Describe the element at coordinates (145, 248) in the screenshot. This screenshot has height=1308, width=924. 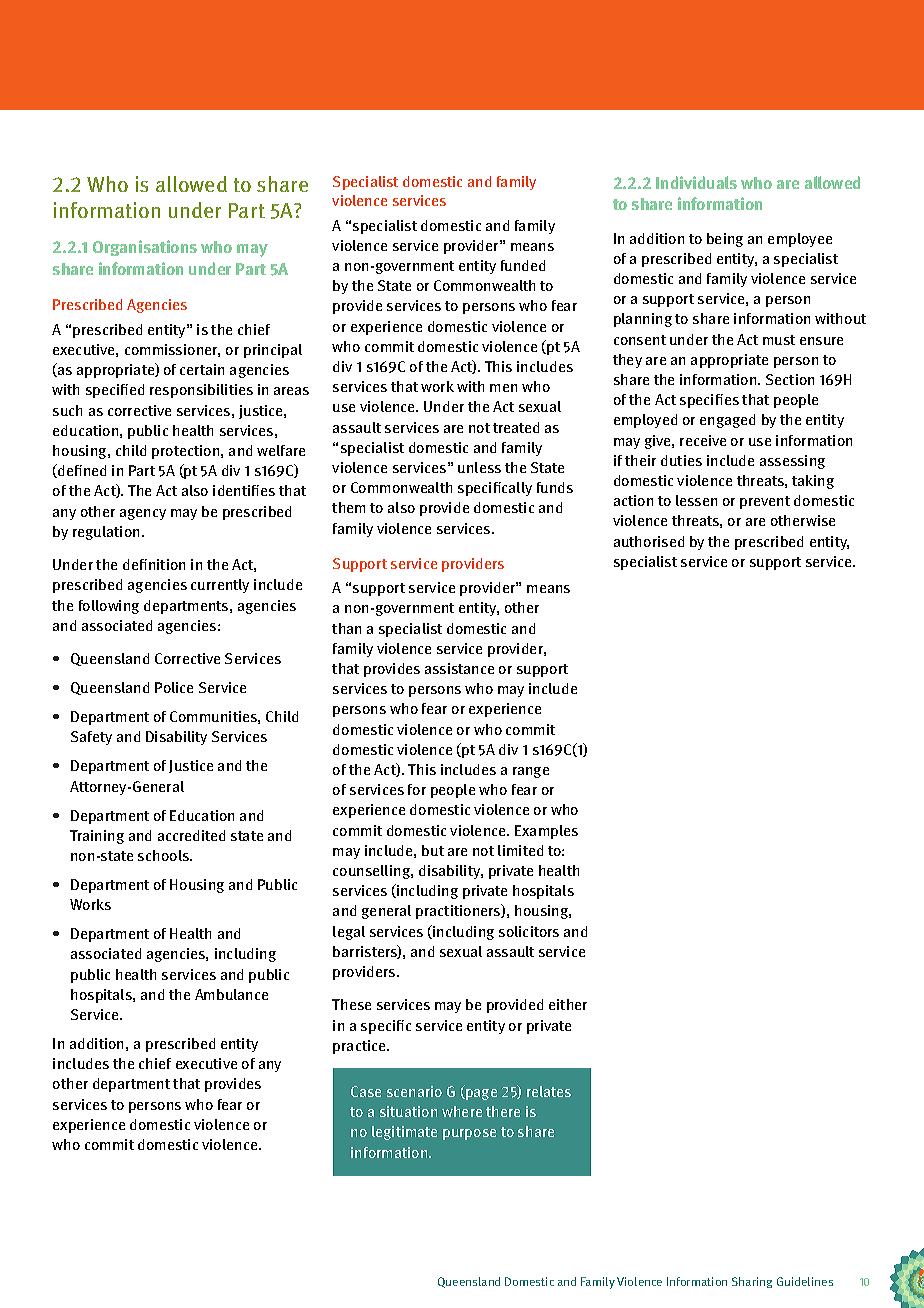
I see `Organisations` at that location.
